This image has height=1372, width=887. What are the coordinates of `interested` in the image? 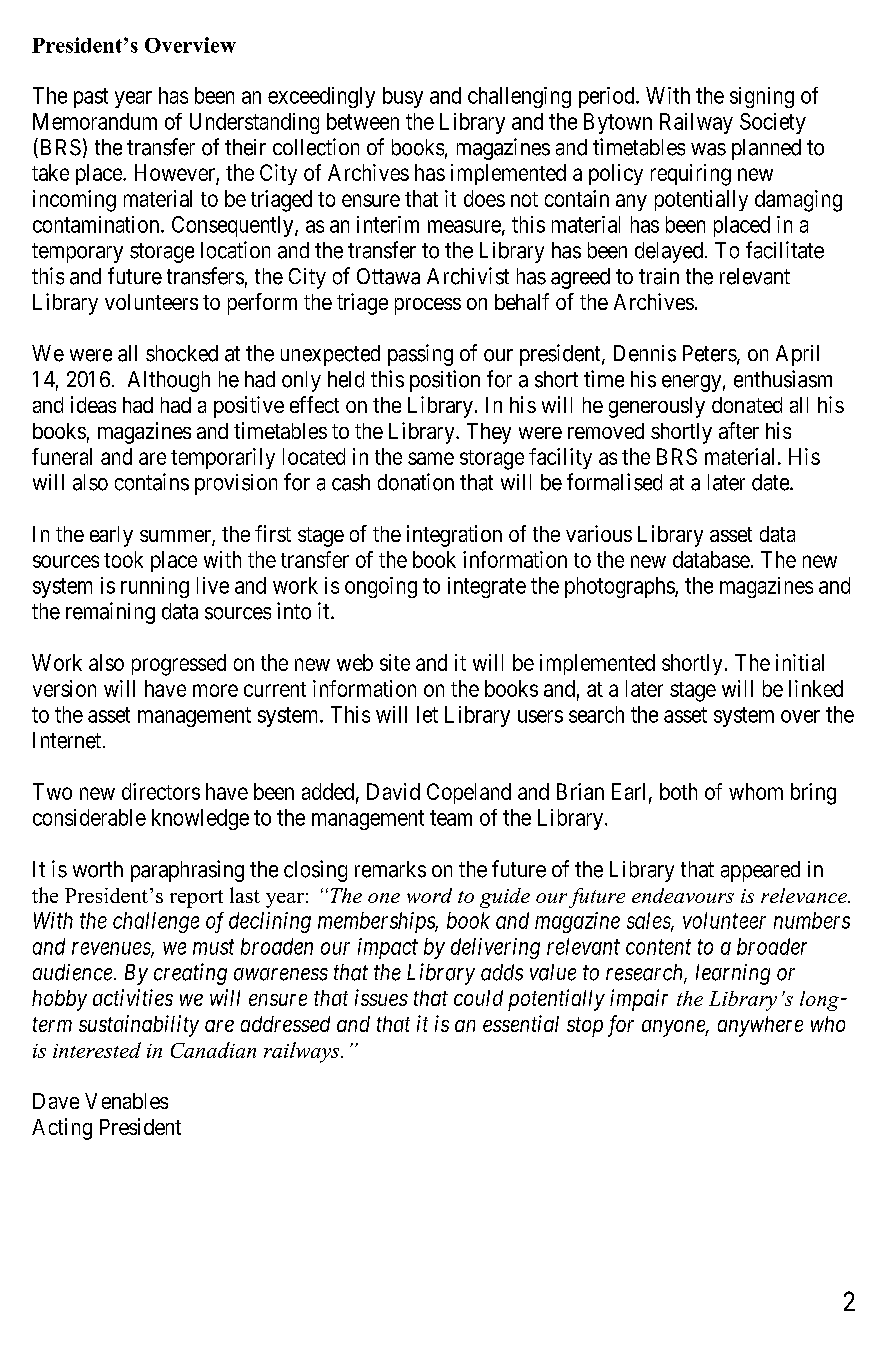 It's located at (97, 1050).
